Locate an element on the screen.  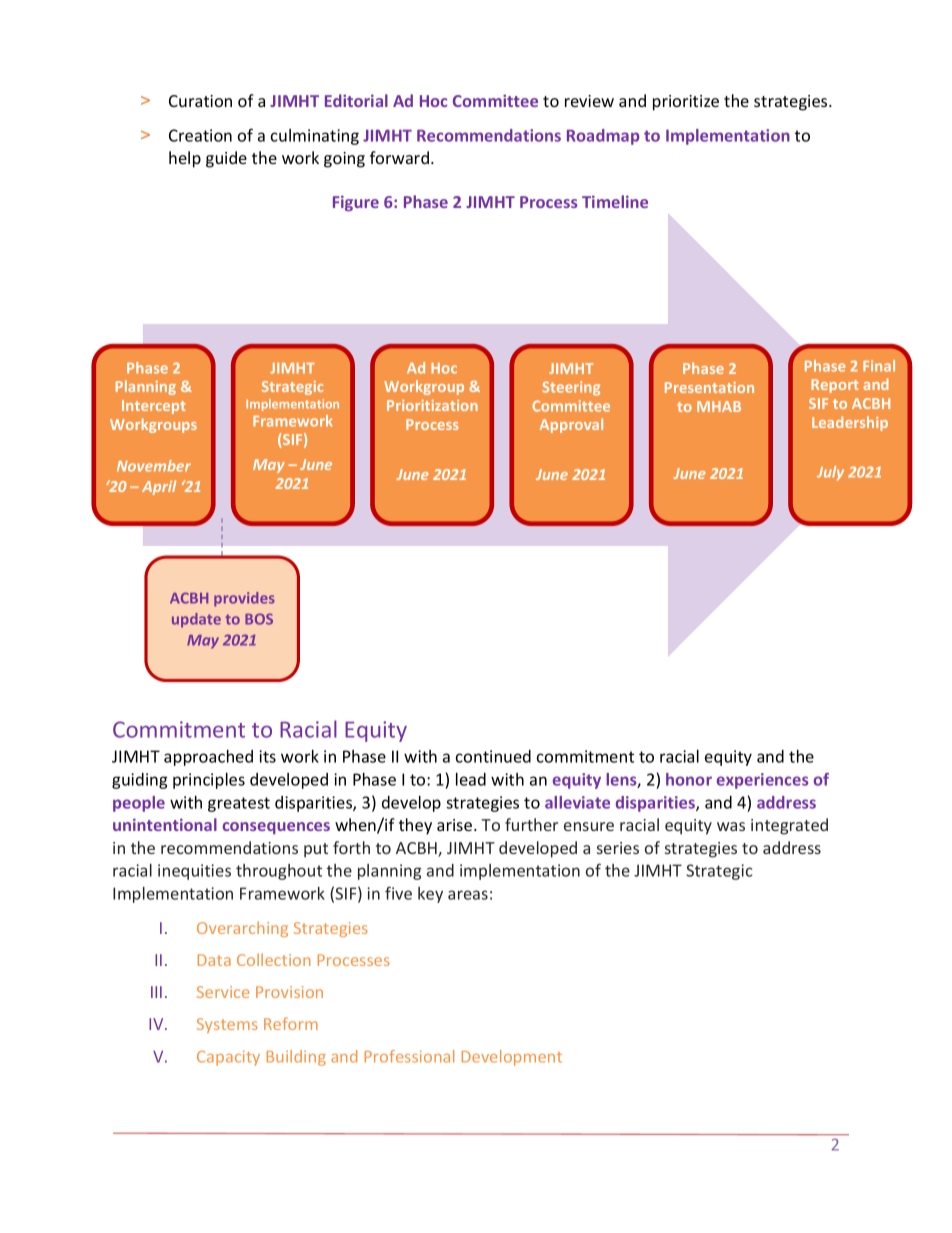
further is located at coordinates (531, 824).
